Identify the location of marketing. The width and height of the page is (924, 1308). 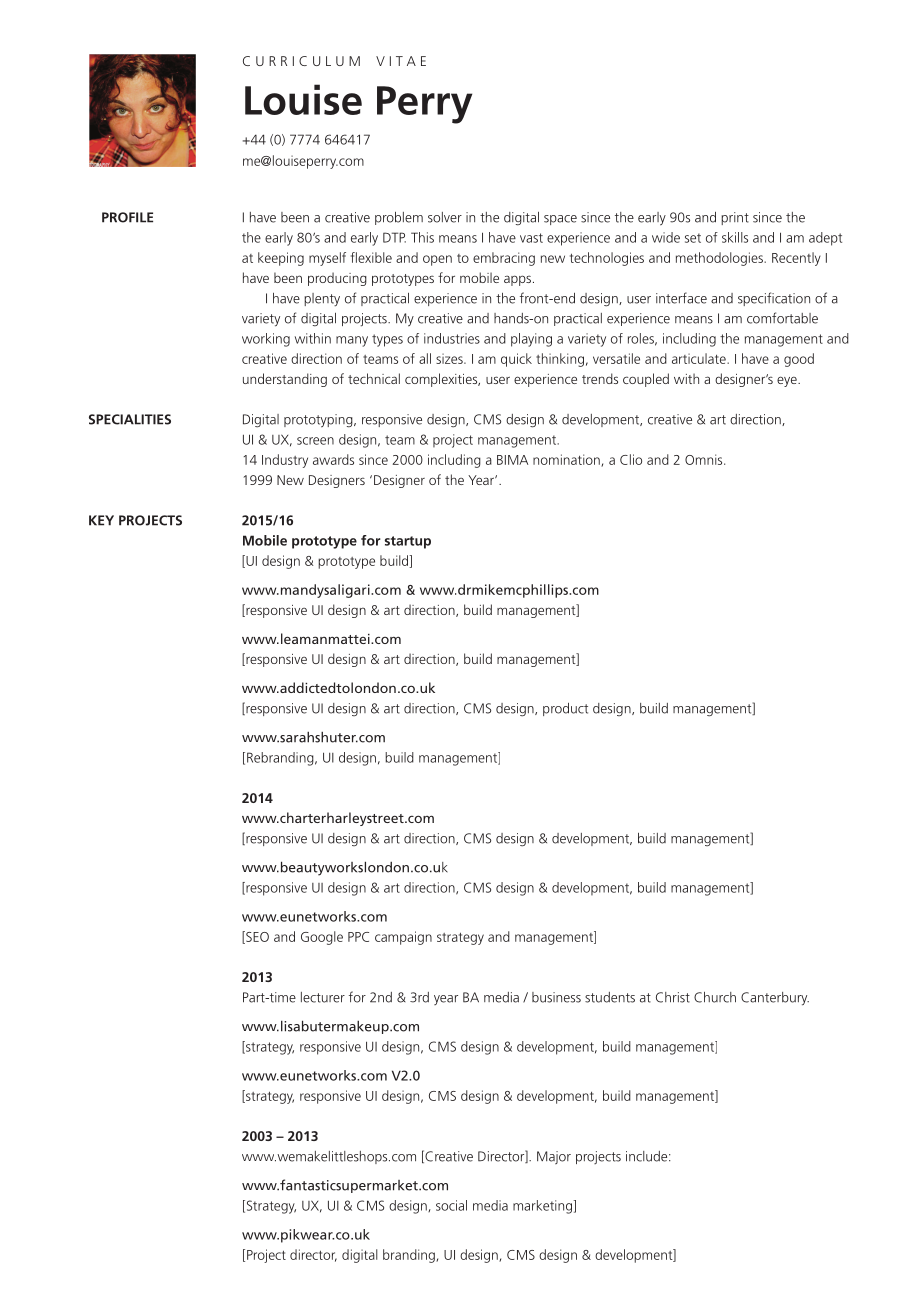
(542, 1207).
